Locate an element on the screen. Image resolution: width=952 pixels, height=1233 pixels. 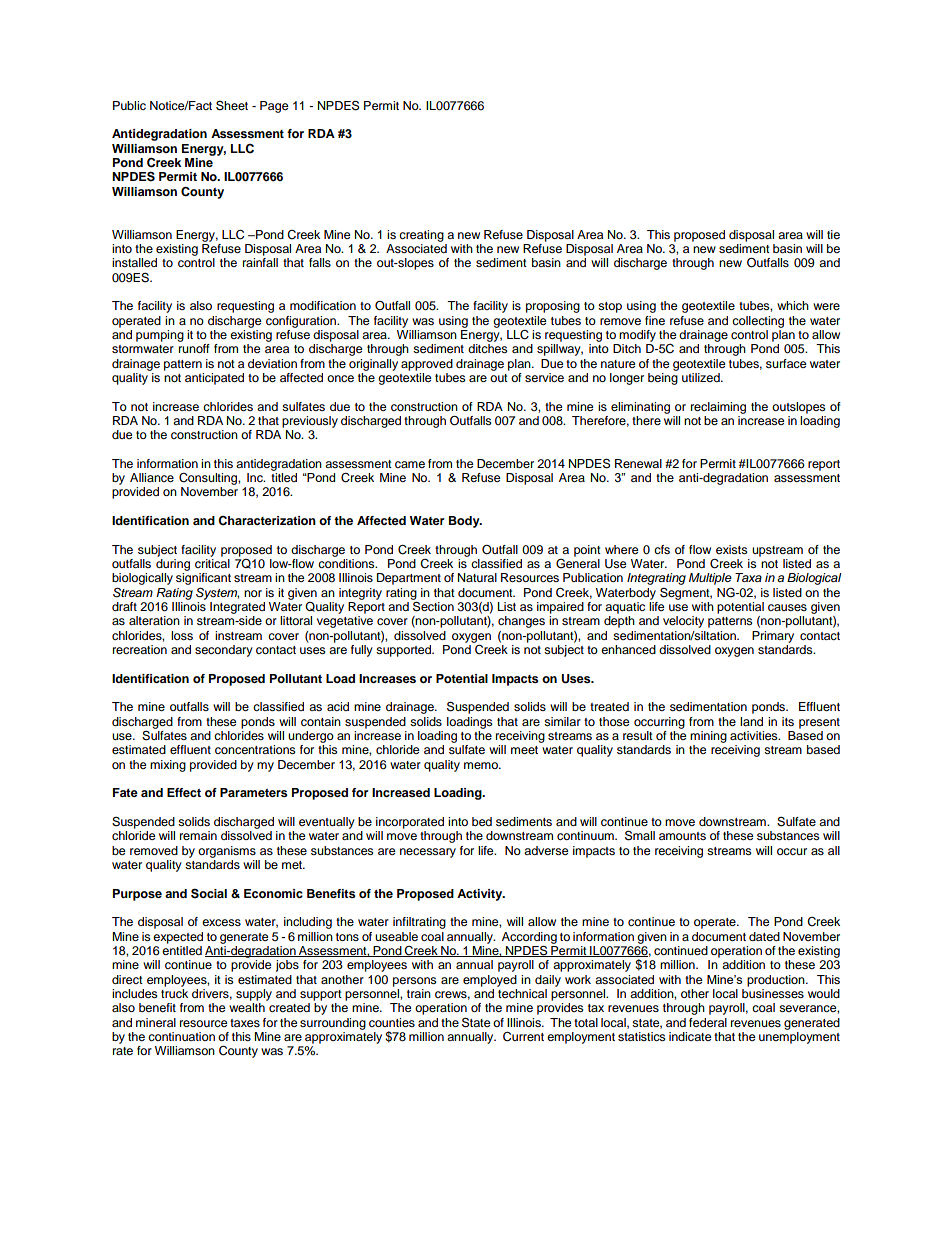
surface is located at coordinates (786, 363).
